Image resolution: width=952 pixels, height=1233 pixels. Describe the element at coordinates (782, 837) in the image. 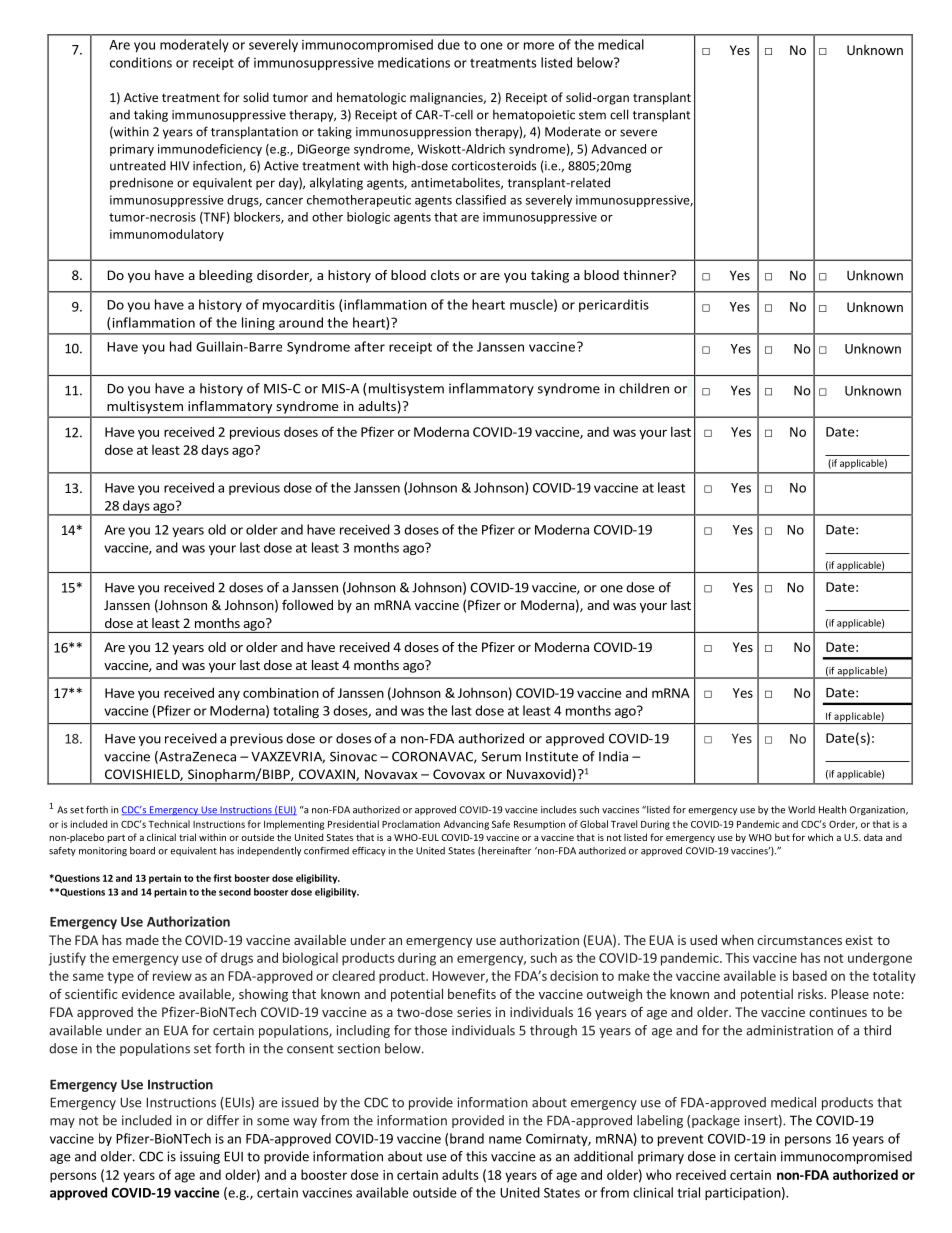

I see `but` at that location.
